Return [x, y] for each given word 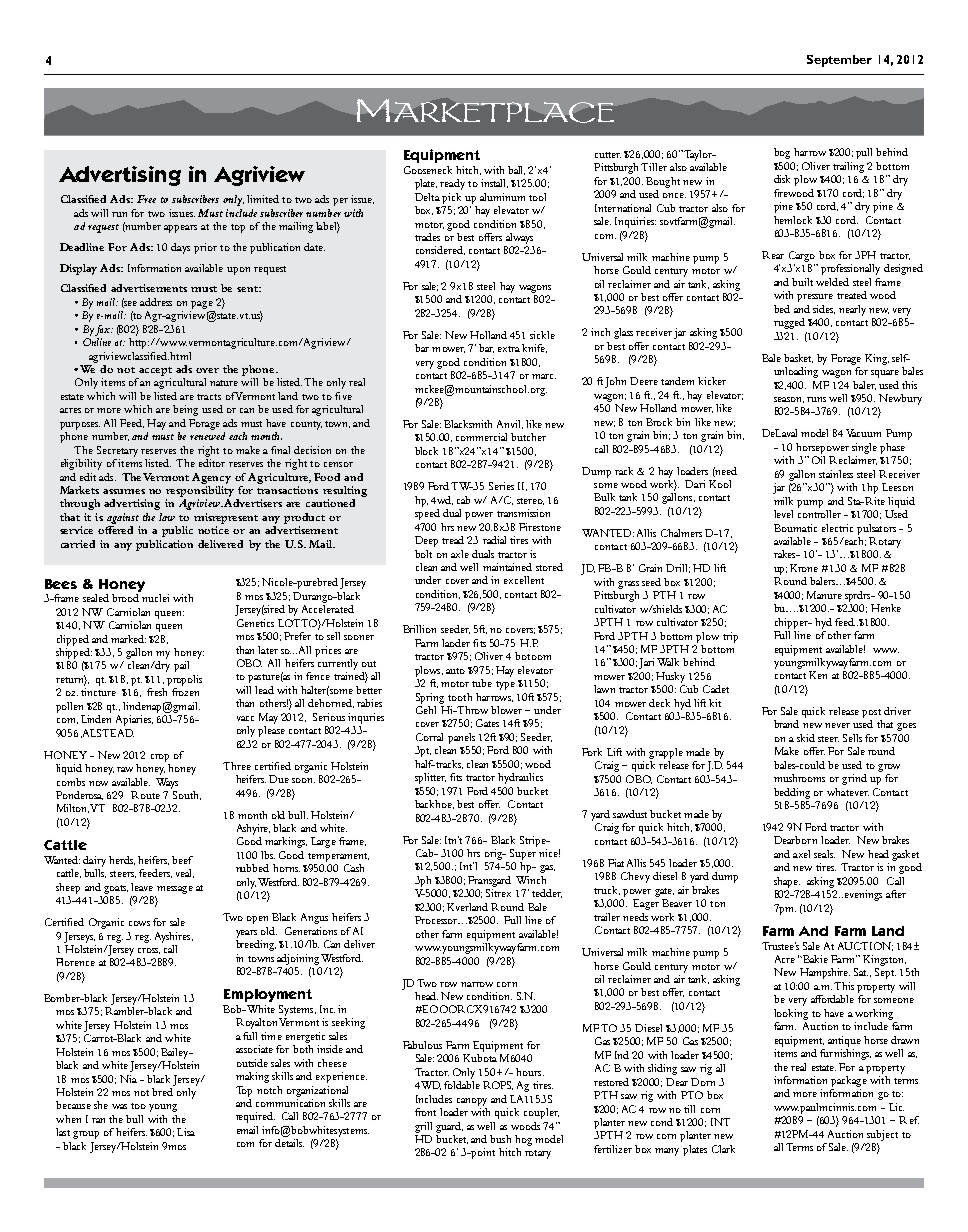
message [175, 890]
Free [146, 199]
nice [549, 853]
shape [787, 882]
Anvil [510, 424]
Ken [818, 675]
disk [782, 179]
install [494, 183]
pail [181, 666]
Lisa [186, 1132]
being [185, 410]
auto [455, 671]
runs [816, 399]
